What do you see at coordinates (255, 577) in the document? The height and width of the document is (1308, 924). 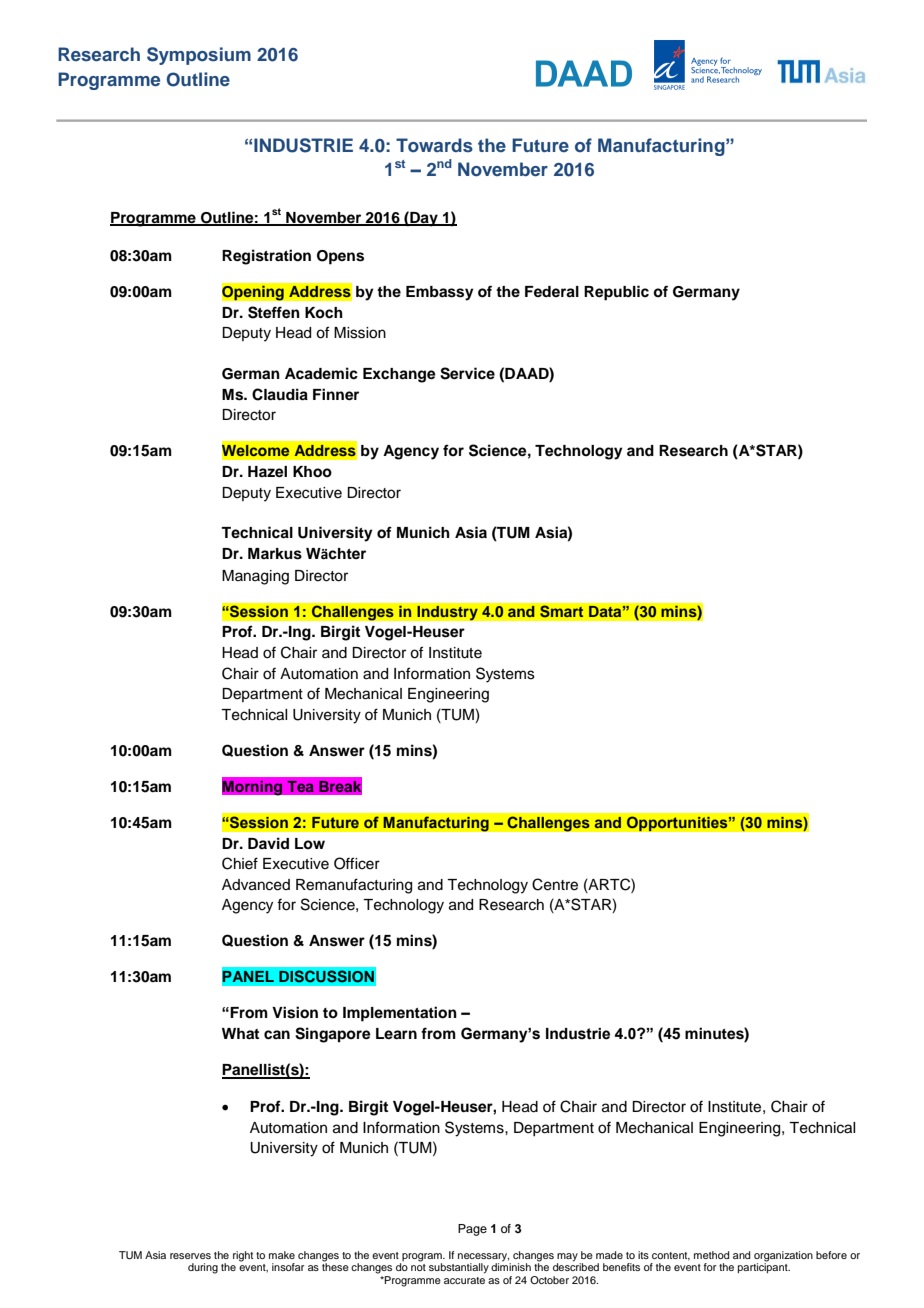 I see `Managing` at bounding box center [255, 577].
